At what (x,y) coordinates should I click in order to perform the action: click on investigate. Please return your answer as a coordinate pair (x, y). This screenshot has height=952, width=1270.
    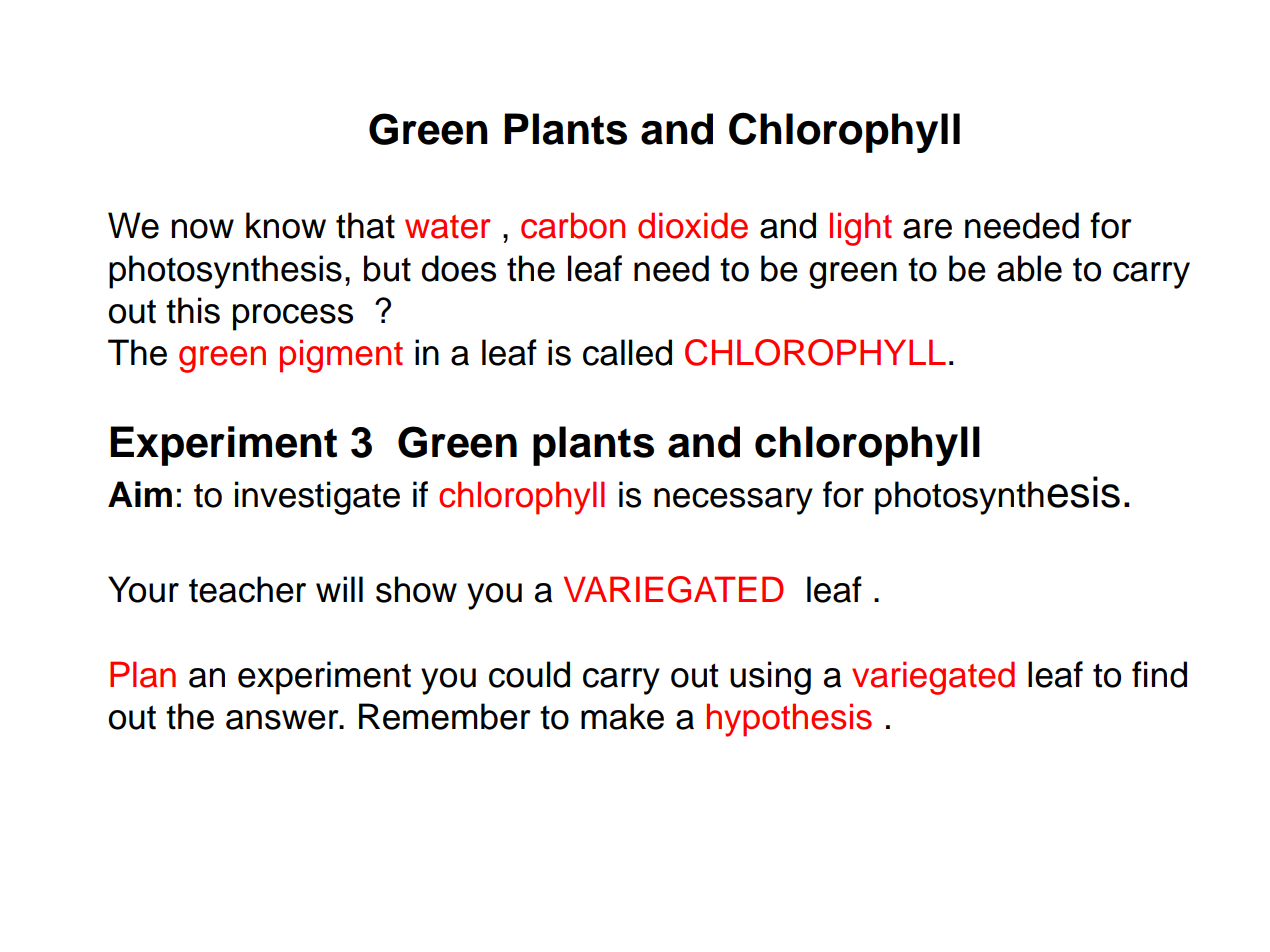
    Looking at the image, I should click on (317, 498).
